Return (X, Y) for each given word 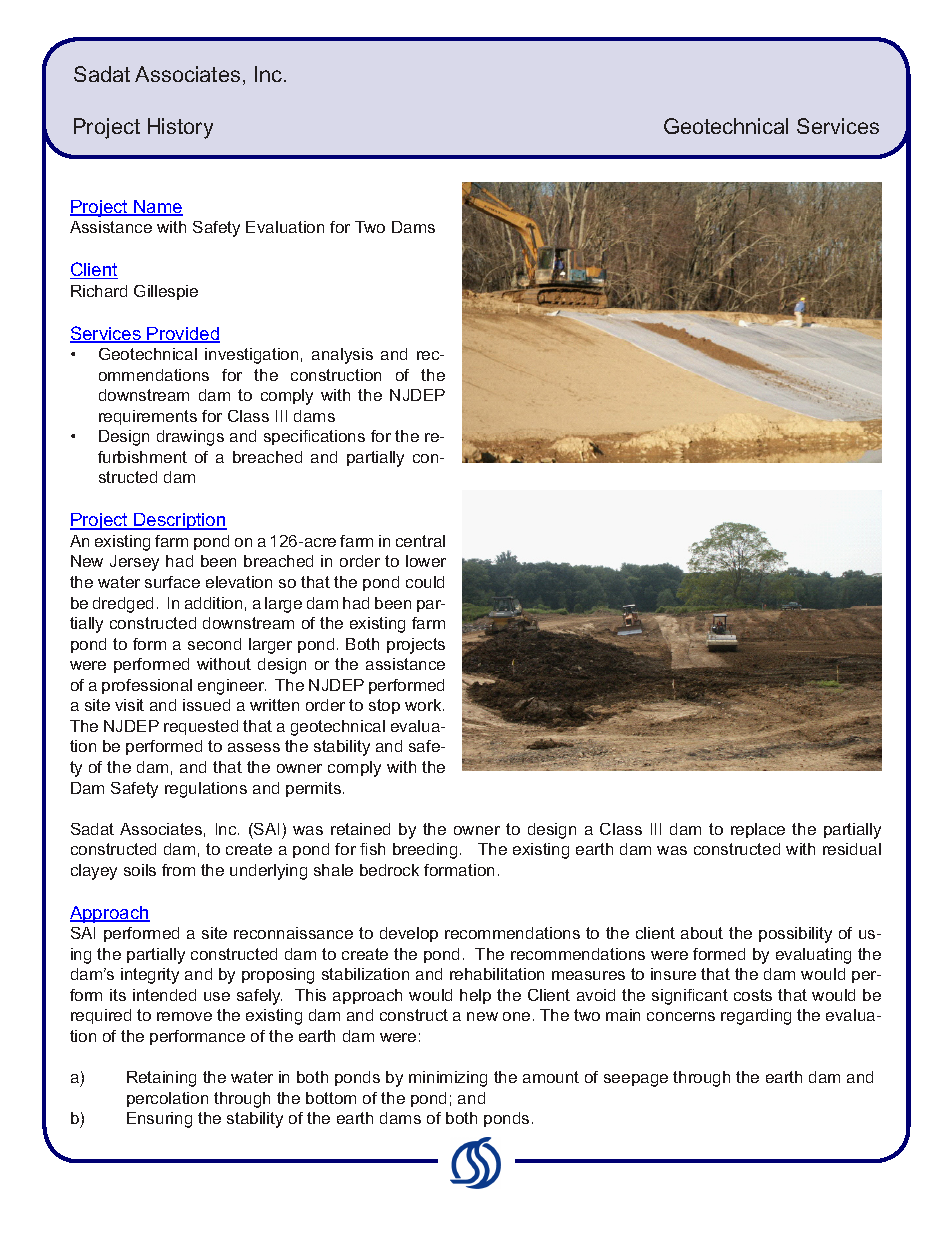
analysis (342, 356)
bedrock (389, 870)
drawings (190, 438)
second (214, 644)
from (178, 870)
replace (758, 830)
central (420, 541)
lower (426, 561)
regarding (756, 1017)
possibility (795, 935)
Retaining (161, 1079)
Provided (183, 335)
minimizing (448, 1079)
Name (157, 208)
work (424, 705)
